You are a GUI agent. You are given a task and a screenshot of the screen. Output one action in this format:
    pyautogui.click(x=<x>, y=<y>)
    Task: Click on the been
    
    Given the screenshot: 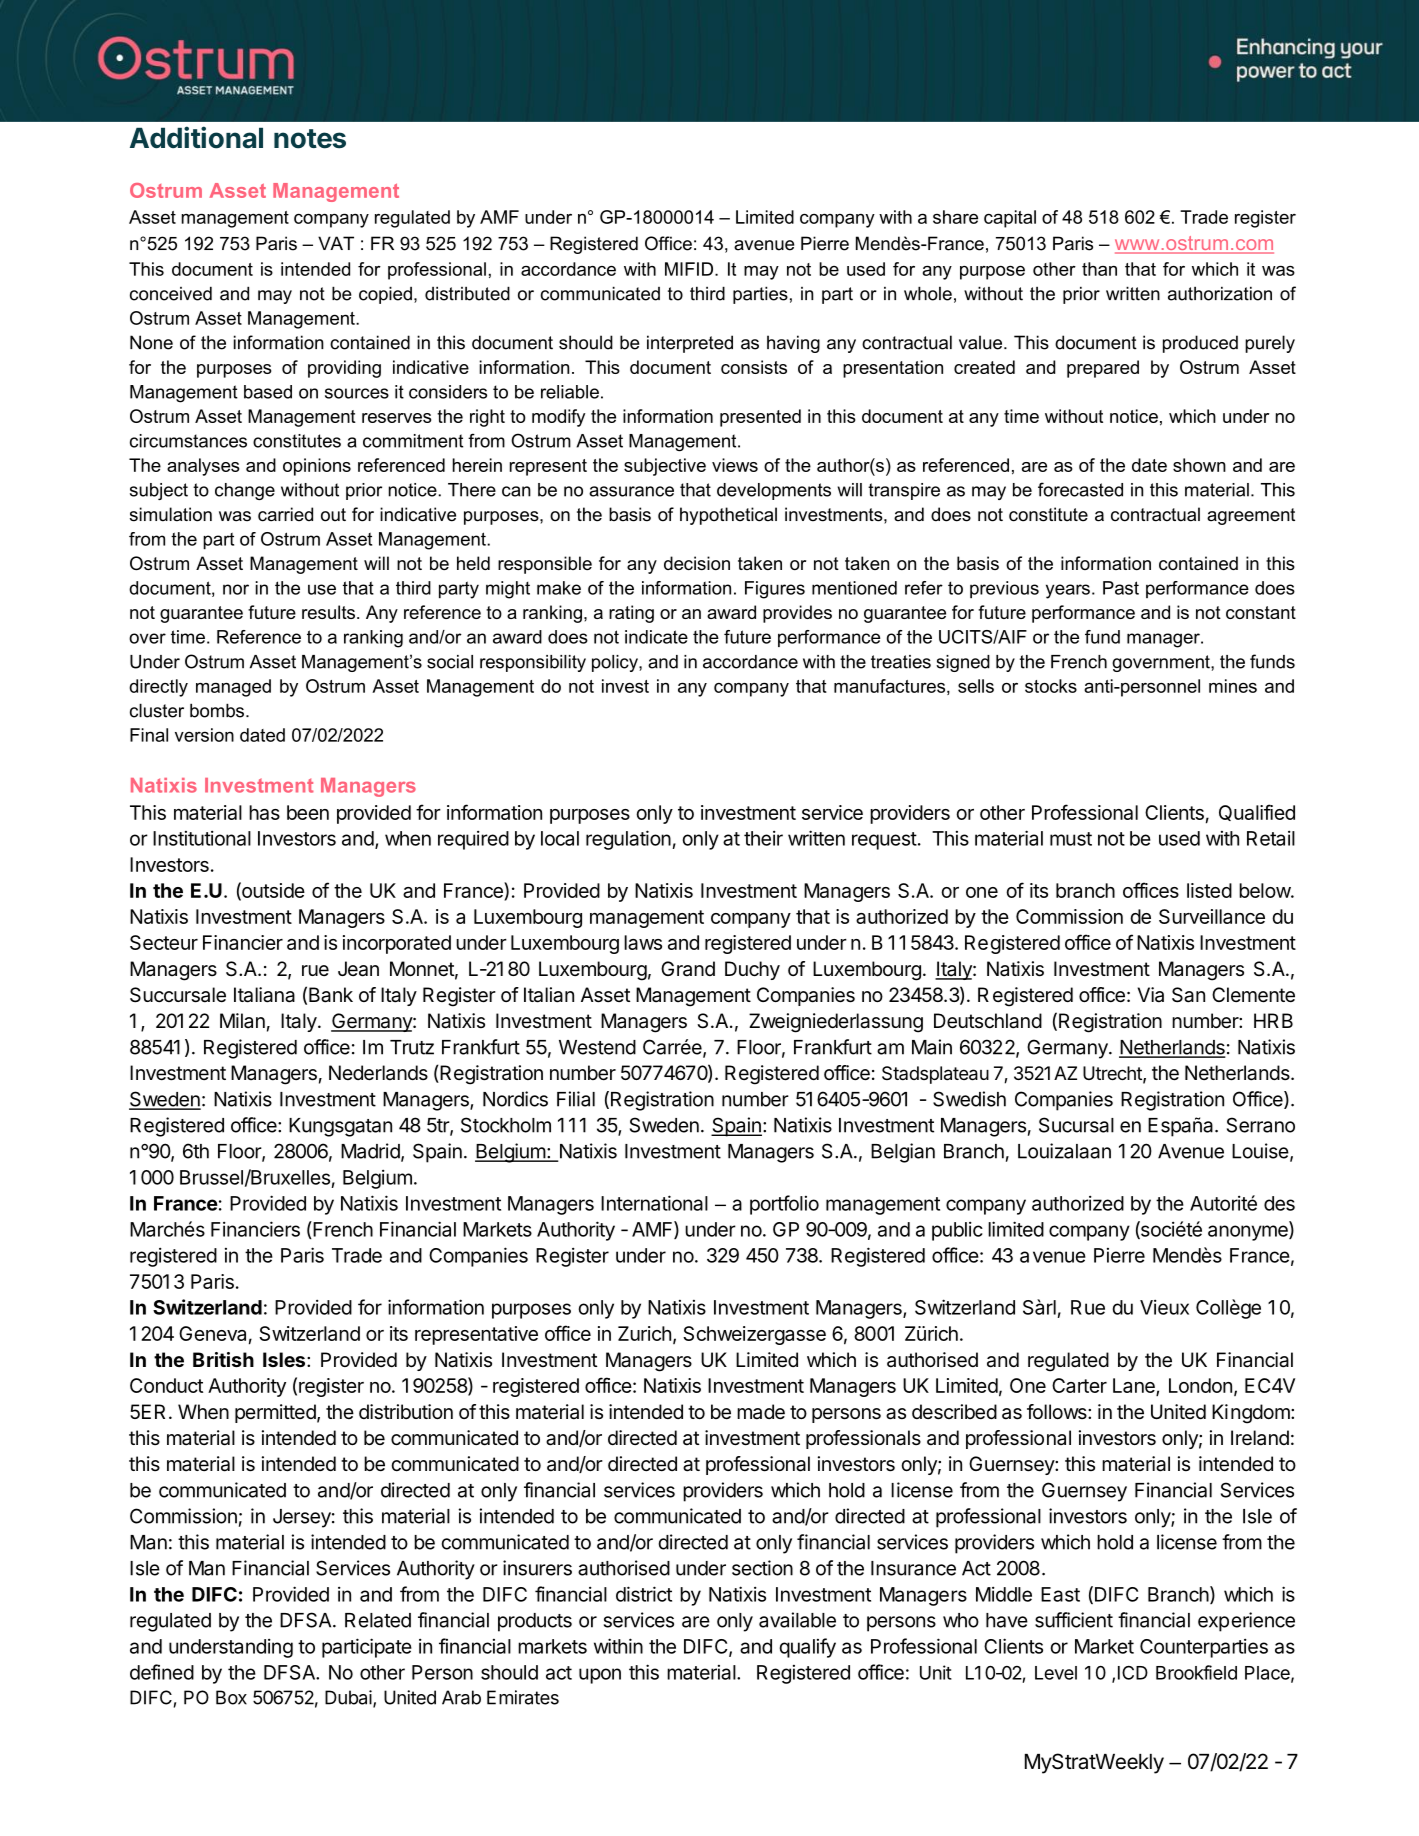 What is the action you would take?
    pyautogui.click(x=308, y=812)
